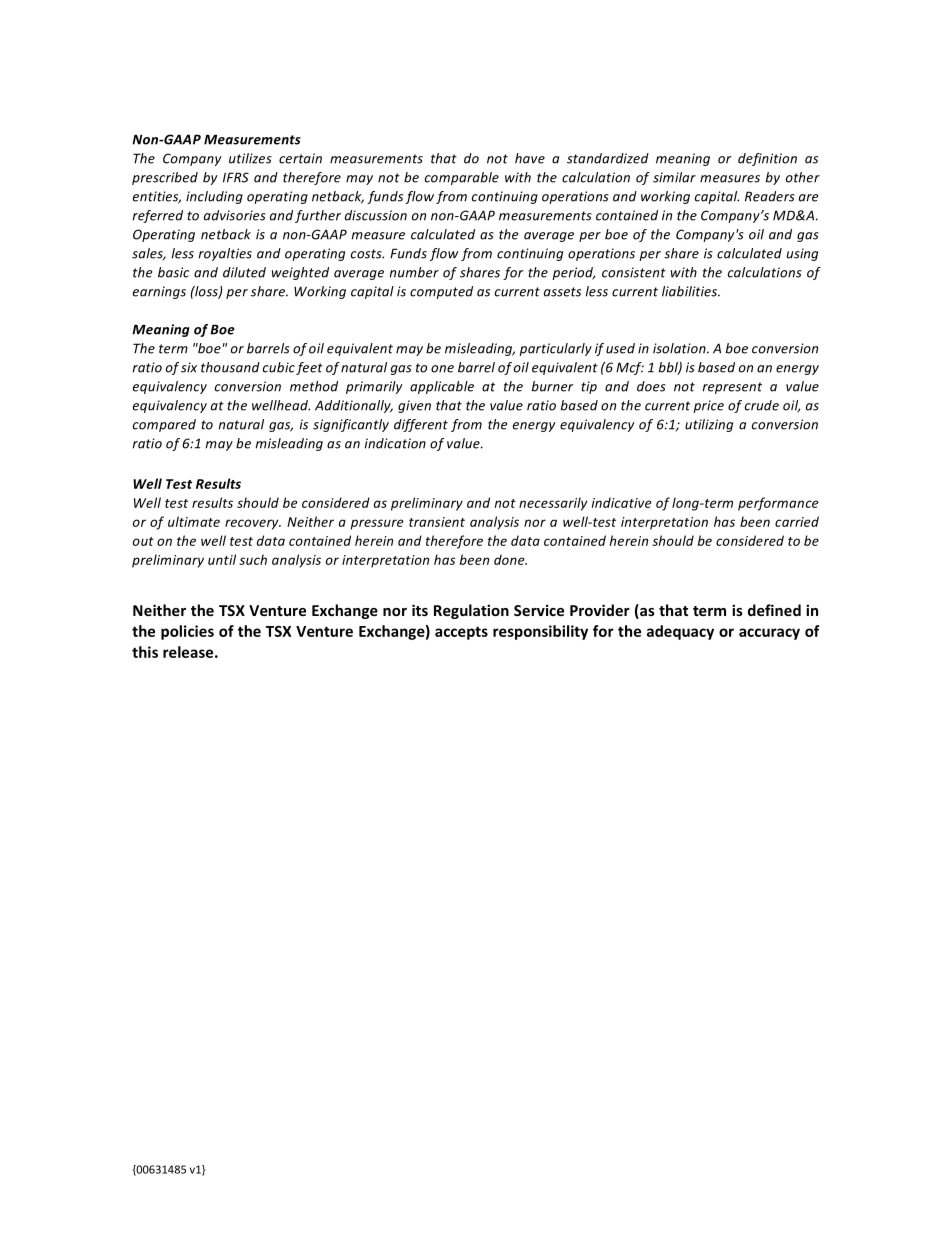 This image has height=1233, width=952. What do you see at coordinates (797, 521) in the image?
I see `carried` at bounding box center [797, 521].
